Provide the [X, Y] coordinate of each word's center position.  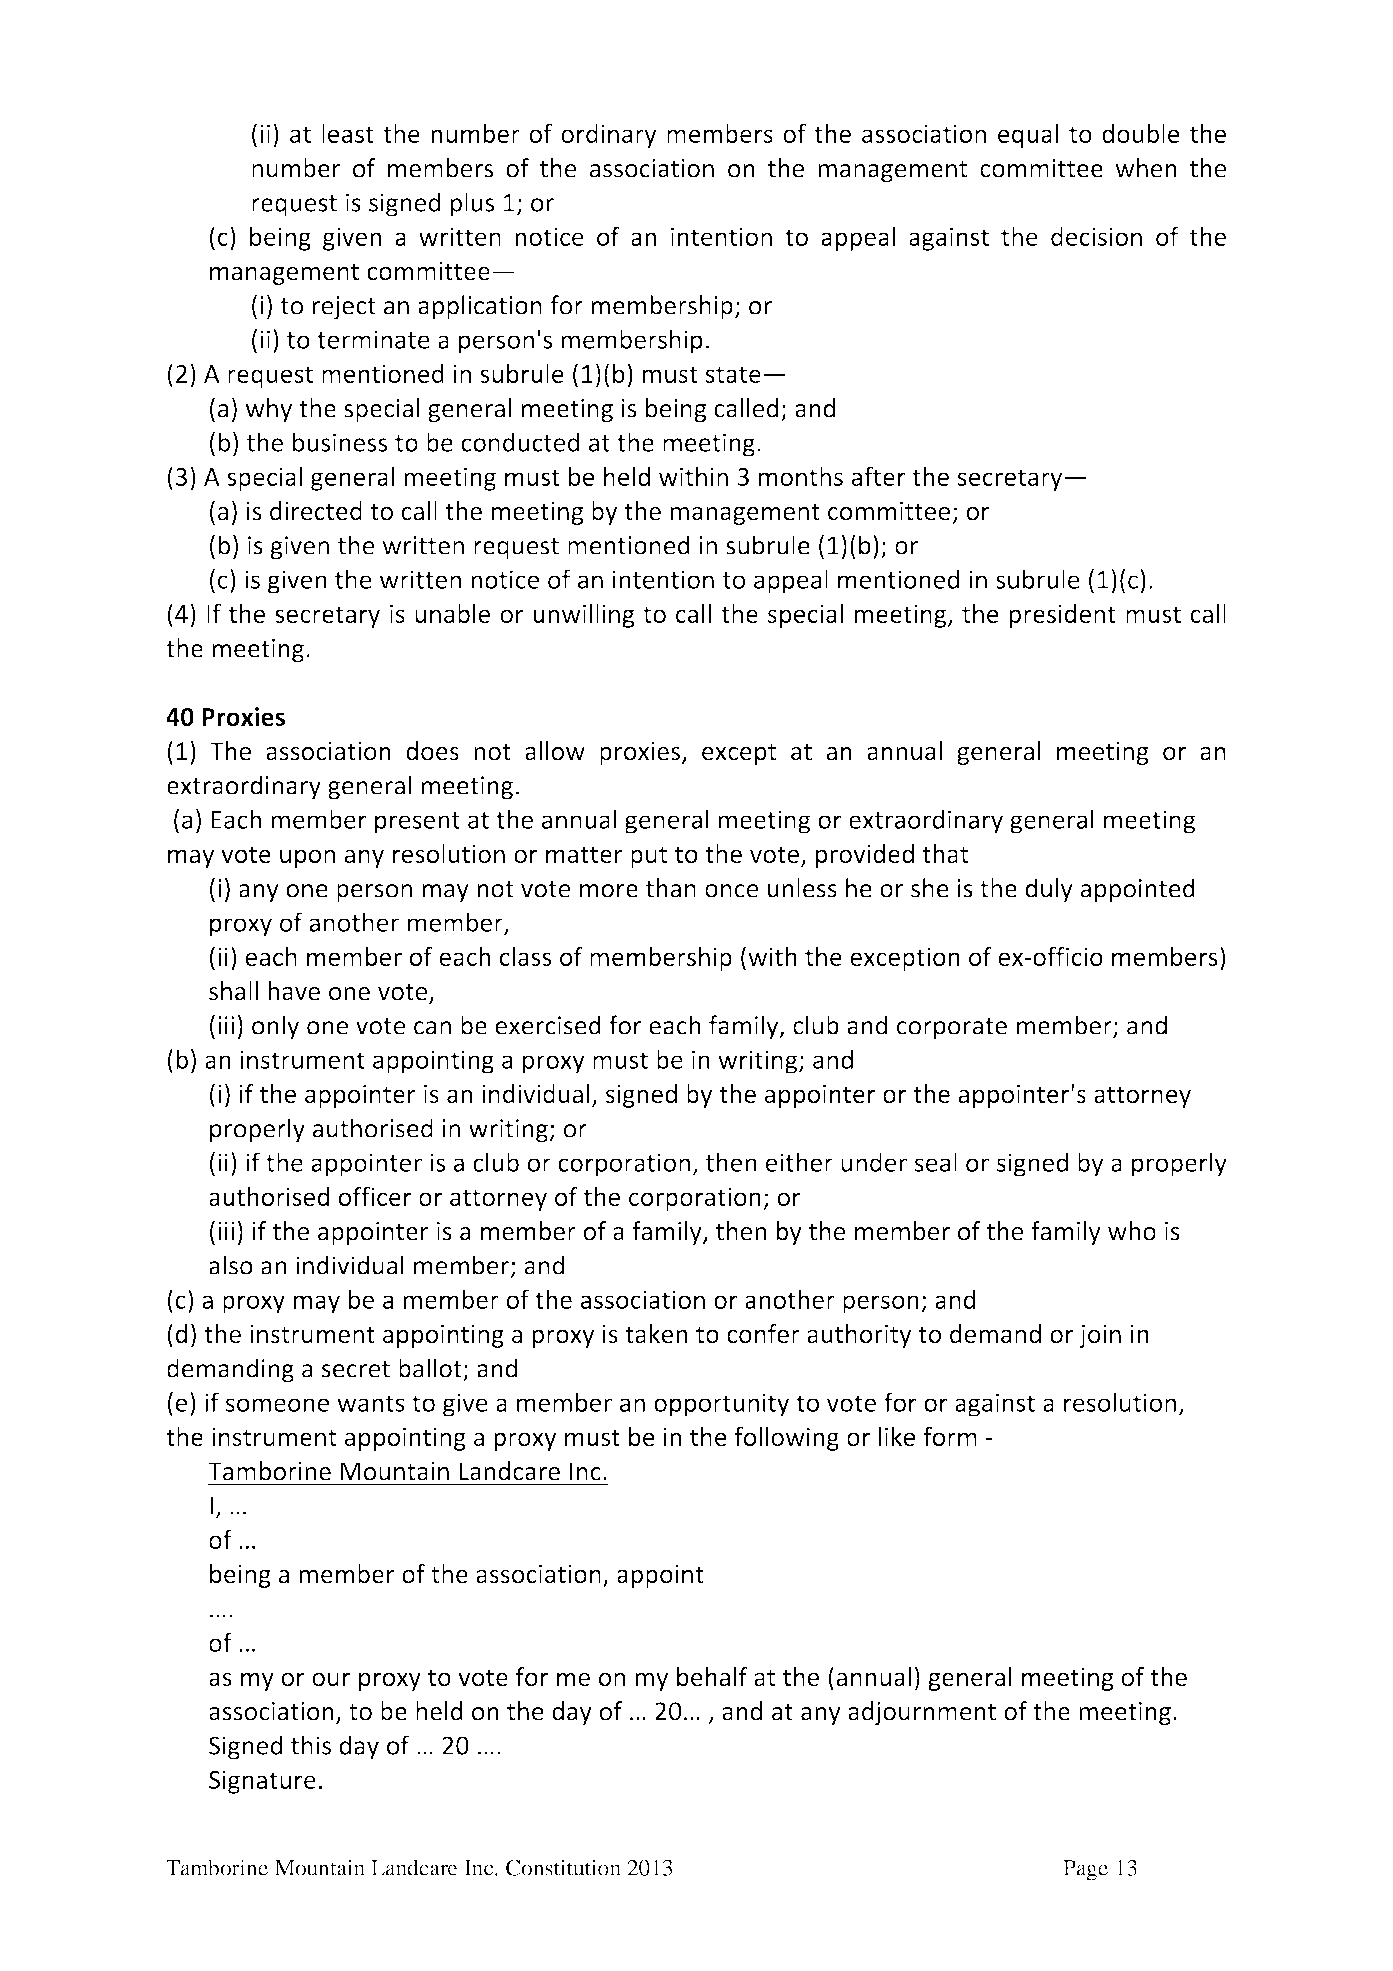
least [348, 133]
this [311, 1745]
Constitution [563, 1867]
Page [1085, 1870]
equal [1028, 135]
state [733, 374]
